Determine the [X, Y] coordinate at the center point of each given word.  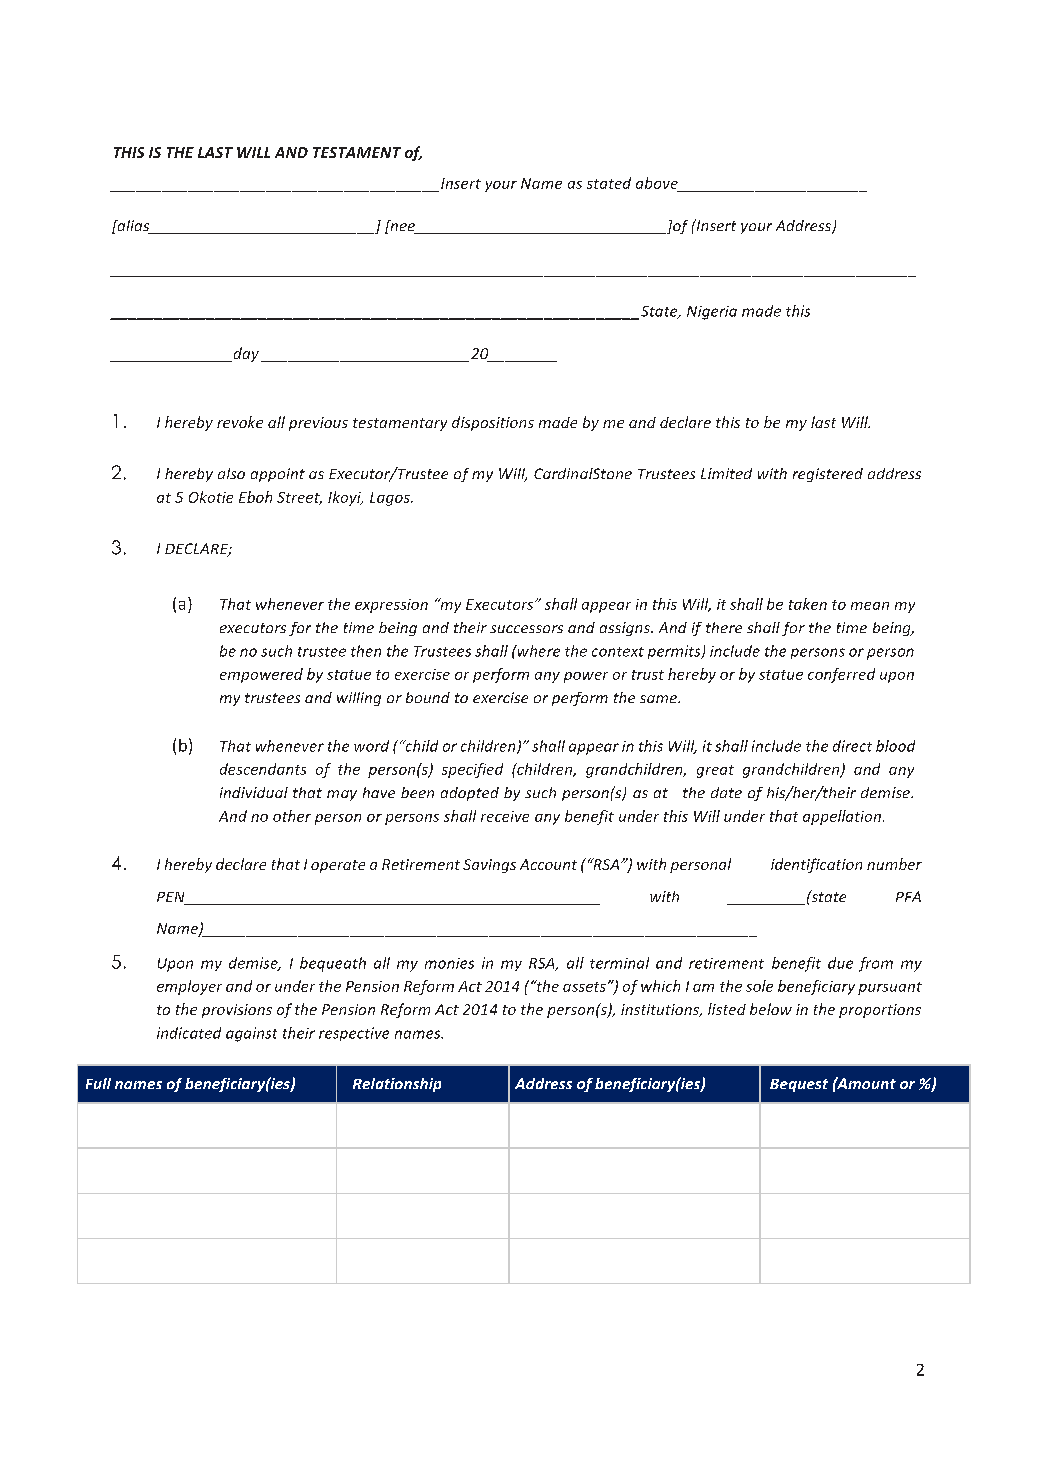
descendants [263, 769]
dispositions [493, 423]
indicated [189, 1033]
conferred [841, 675]
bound [428, 697]
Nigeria [712, 313]
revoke [240, 422]
